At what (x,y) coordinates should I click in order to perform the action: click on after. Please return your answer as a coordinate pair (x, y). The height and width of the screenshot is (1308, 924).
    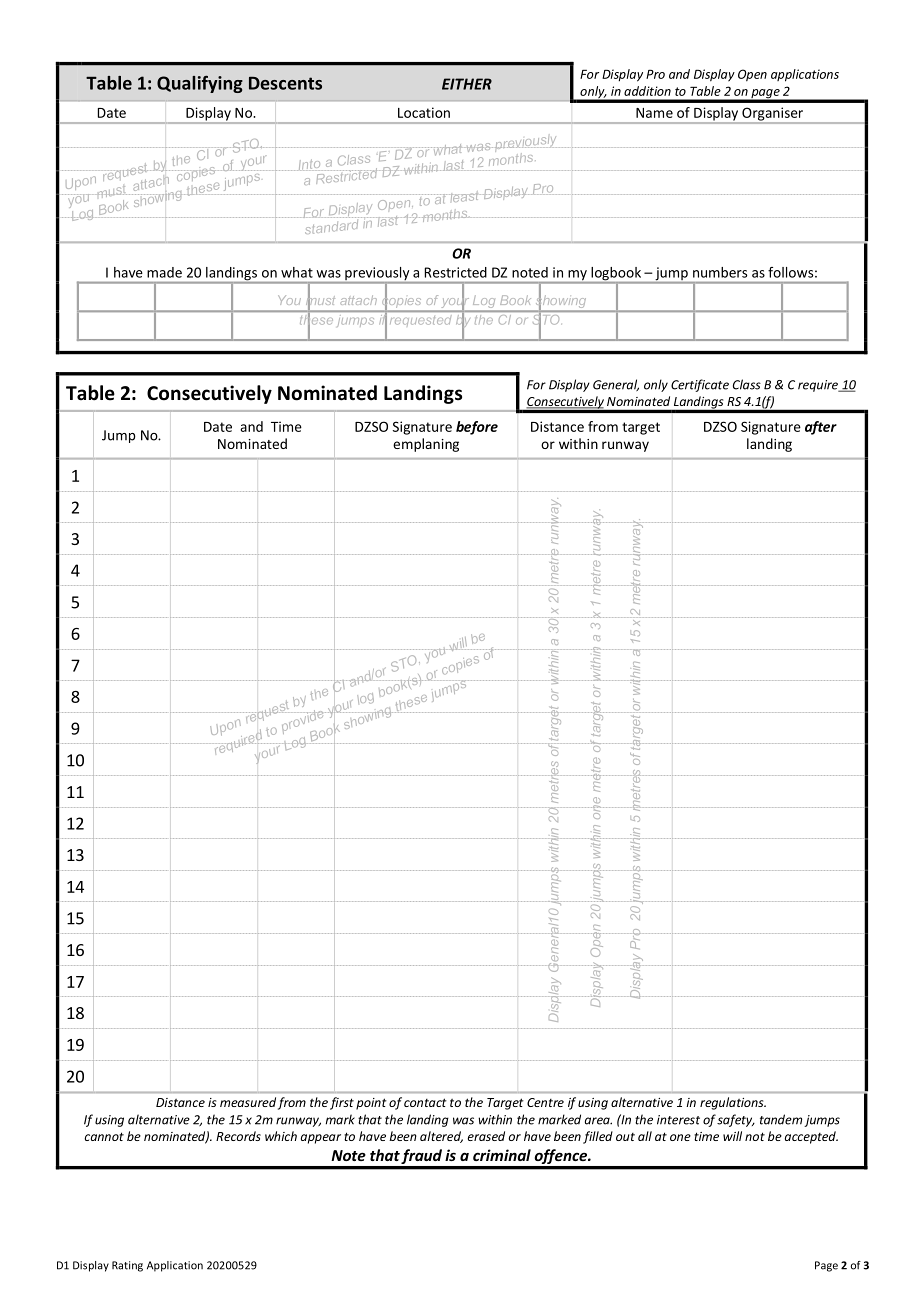
    Looking at the image, I should click on (821, 428).
